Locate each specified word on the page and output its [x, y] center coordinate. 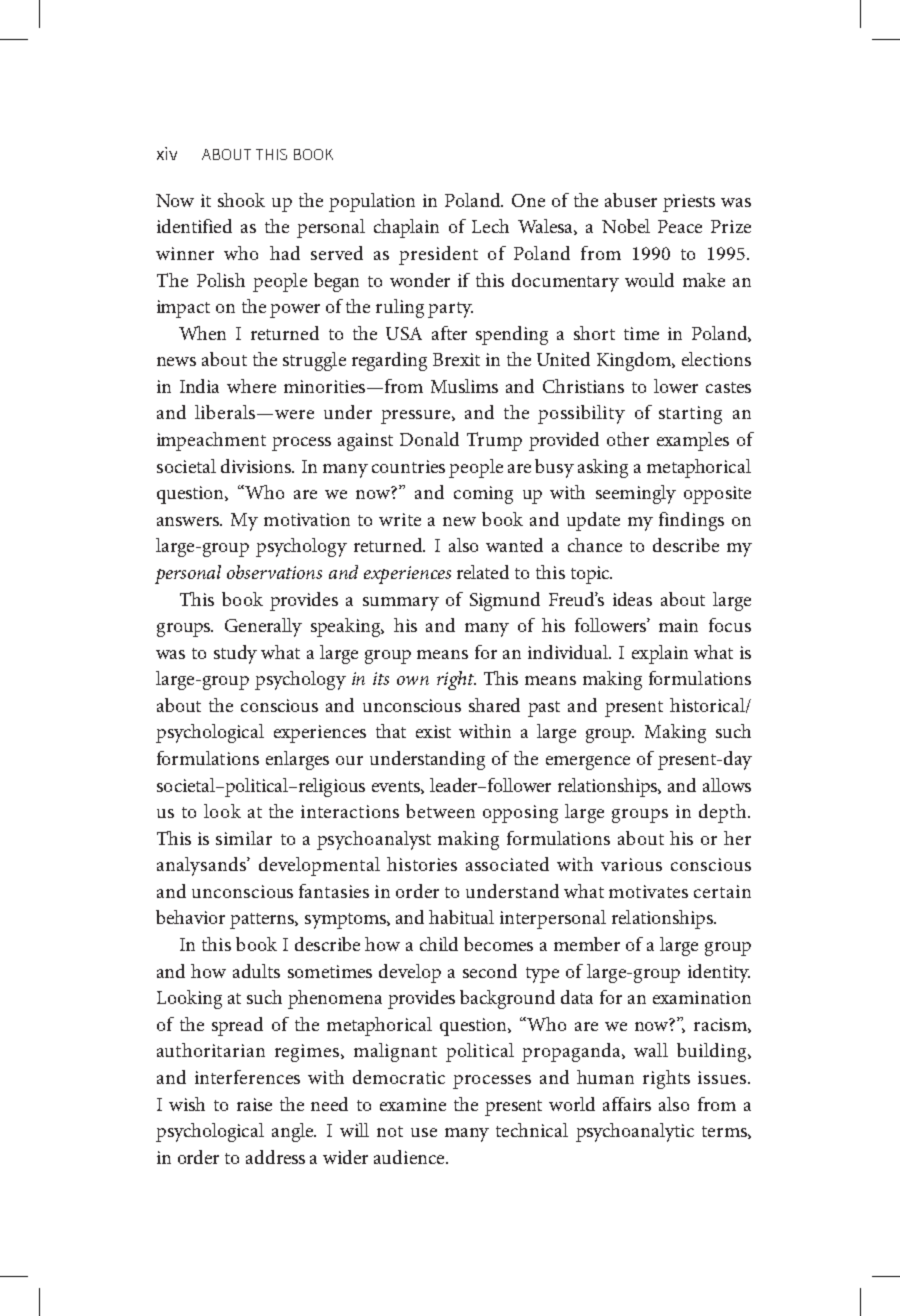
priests [689, 203]
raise [254, 1104]
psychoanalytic [635, 1132]
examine [413, 1104]
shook [241, 200]
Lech [490, 226]
